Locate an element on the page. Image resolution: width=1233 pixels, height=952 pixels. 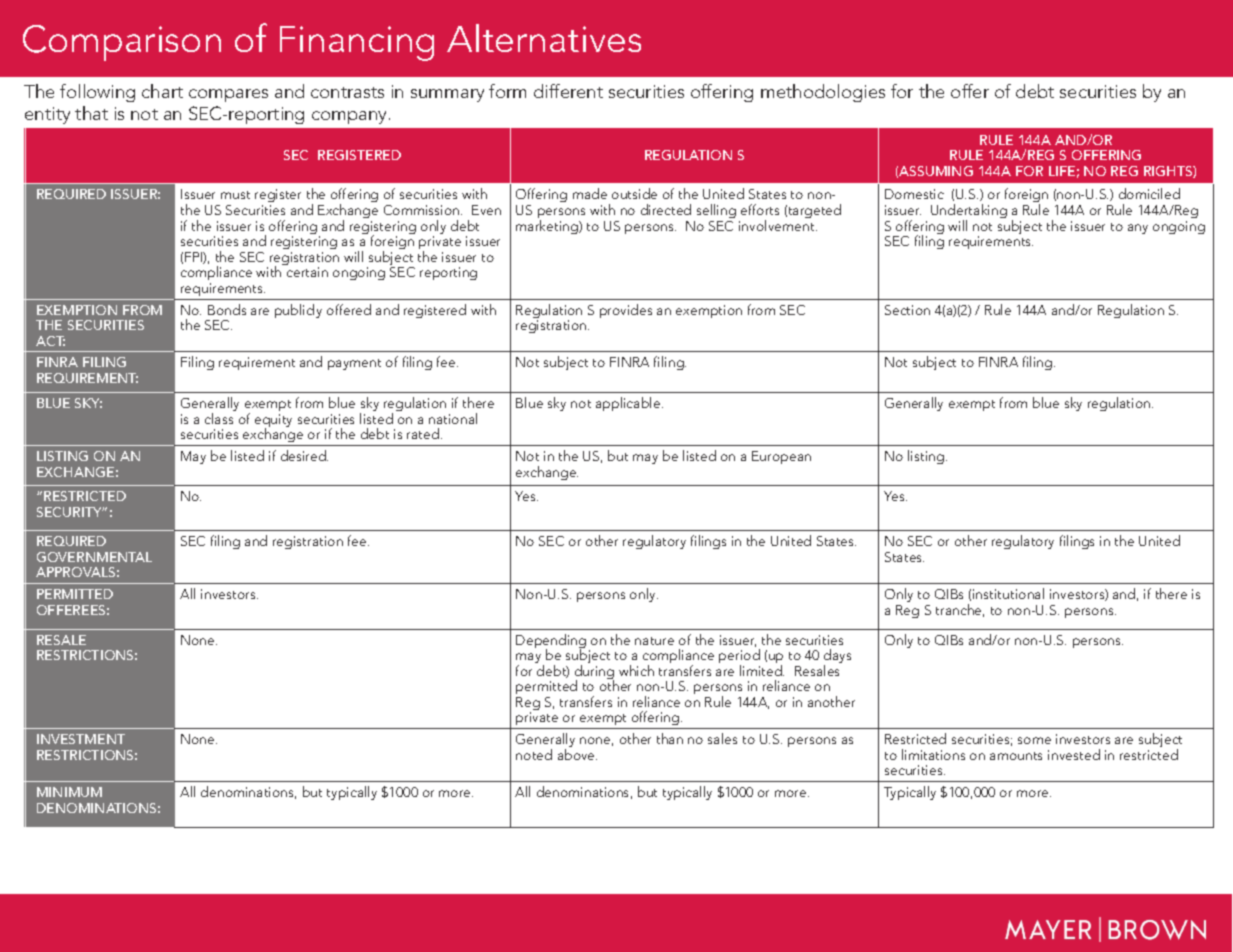
methodologies is located at coordinates (823, 93).
